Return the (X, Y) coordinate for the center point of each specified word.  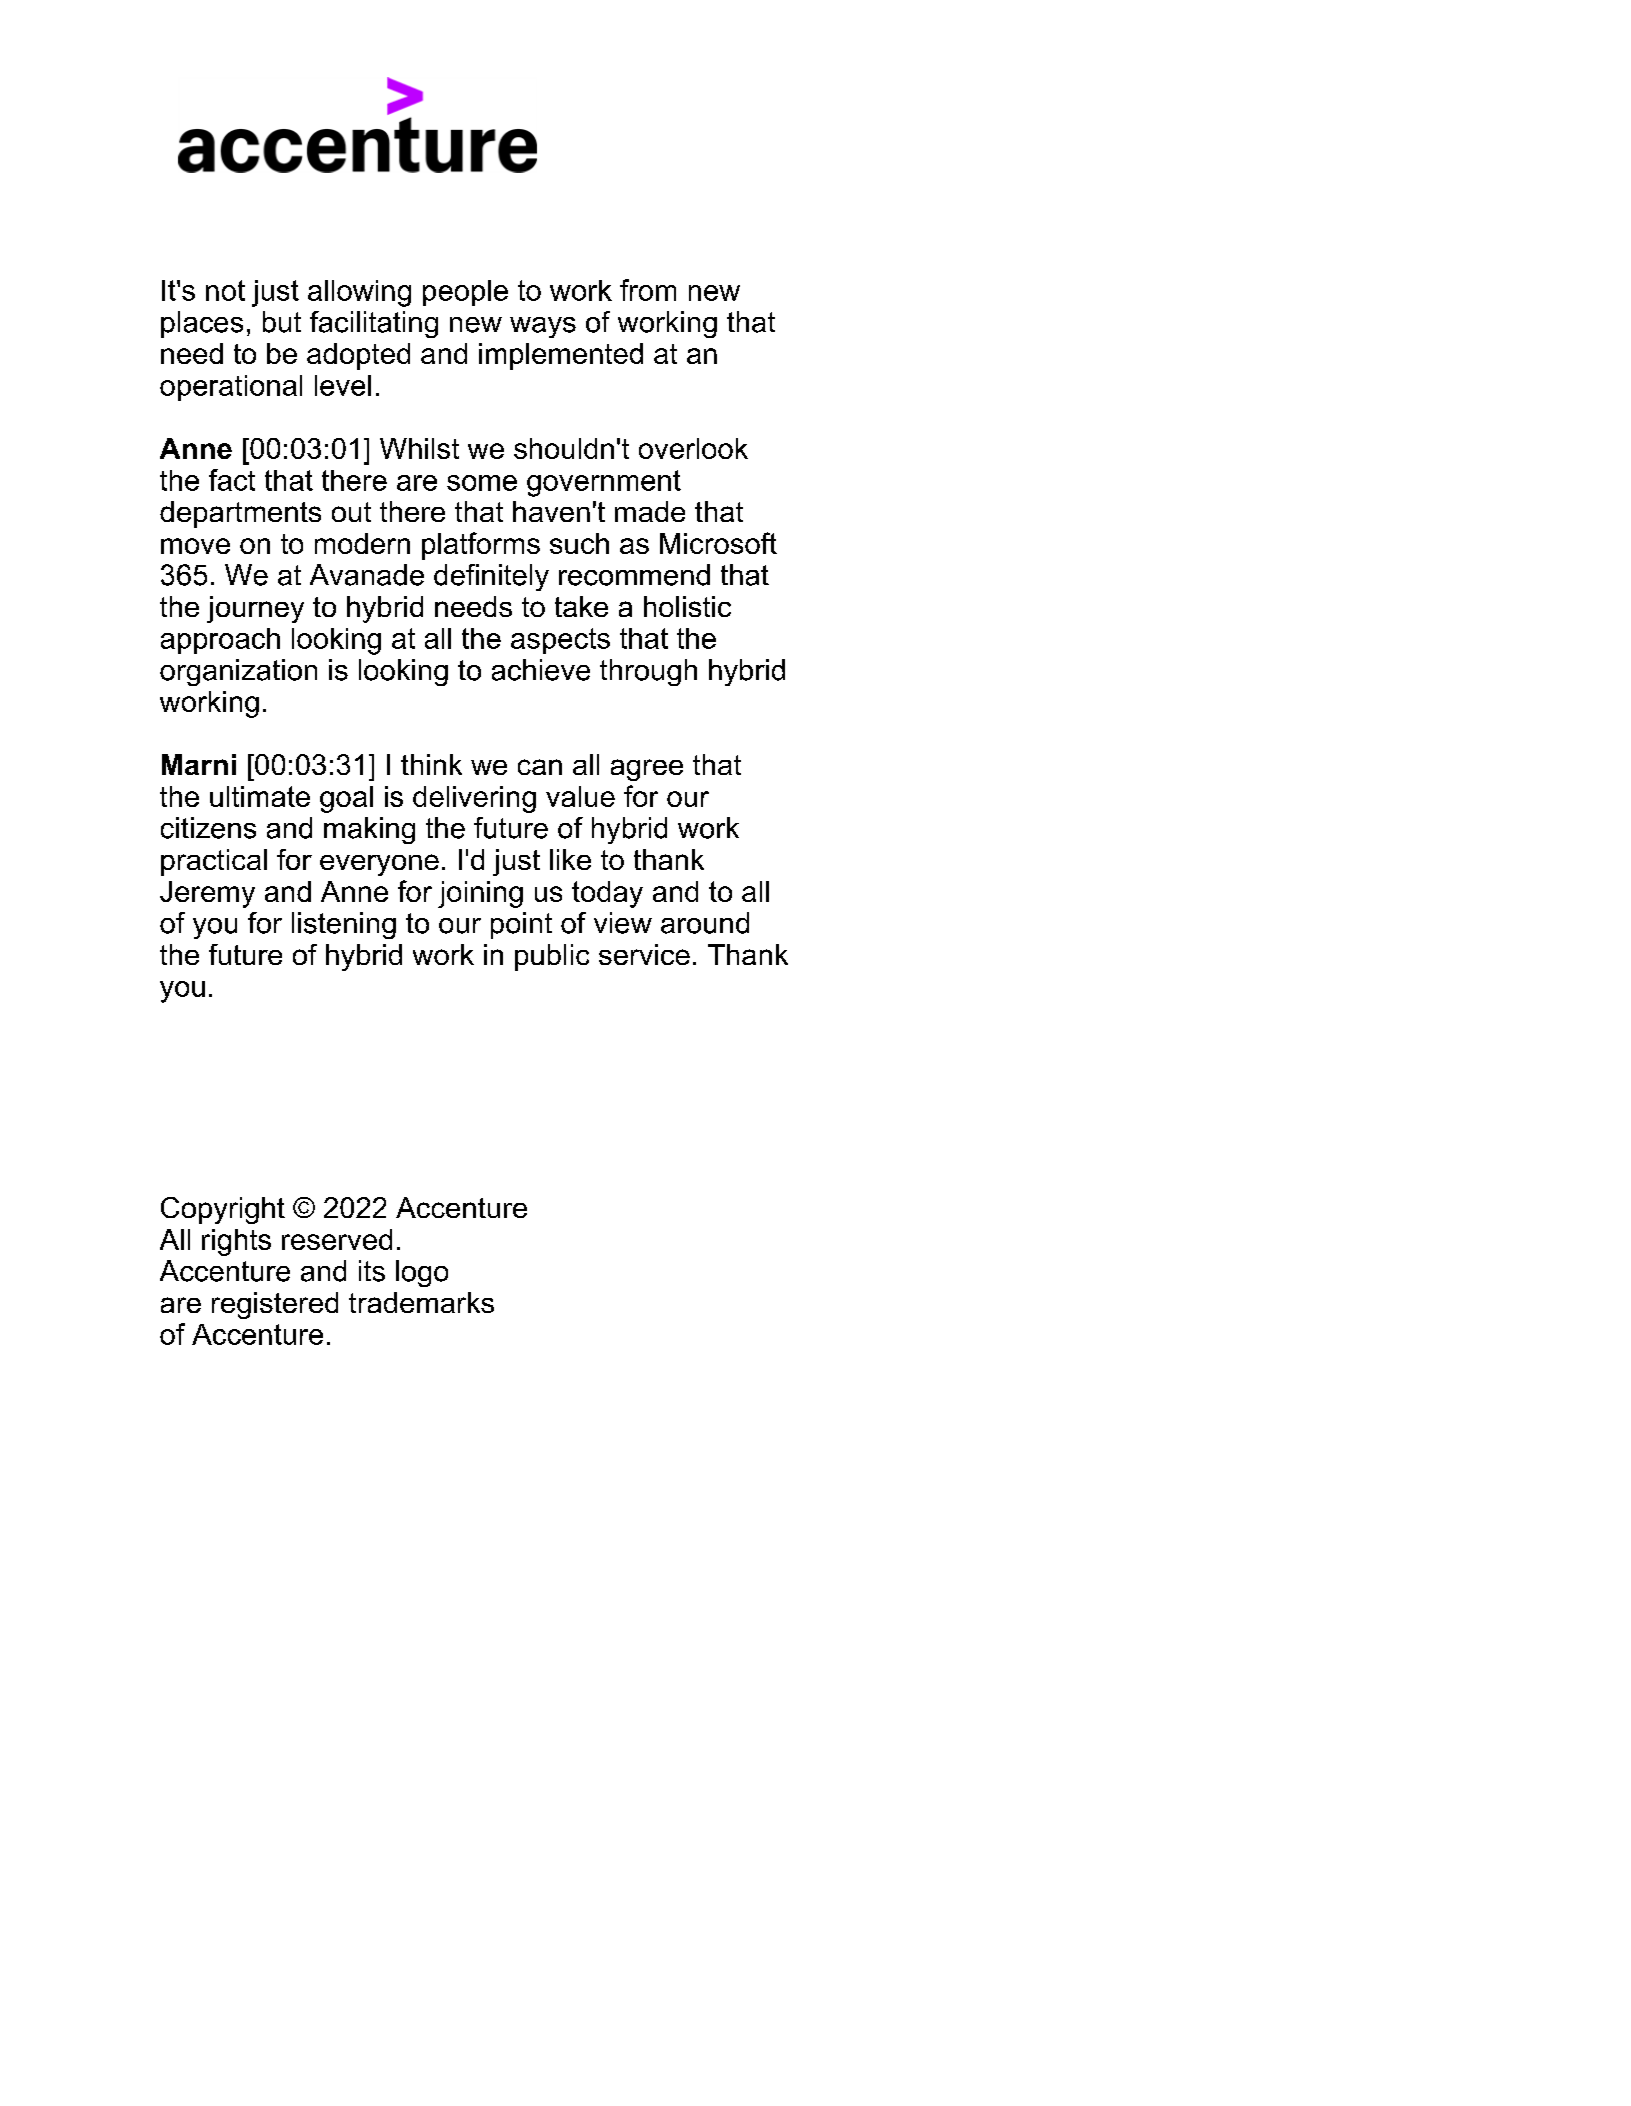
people (465, 293)
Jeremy (207, 894)
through (648, 672)
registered (275, 1305)
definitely (491, 577)
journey (255, 609)
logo (422, 1273)
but (282, 322)
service (644, 954)
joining (480, 894)
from (648, 290)
